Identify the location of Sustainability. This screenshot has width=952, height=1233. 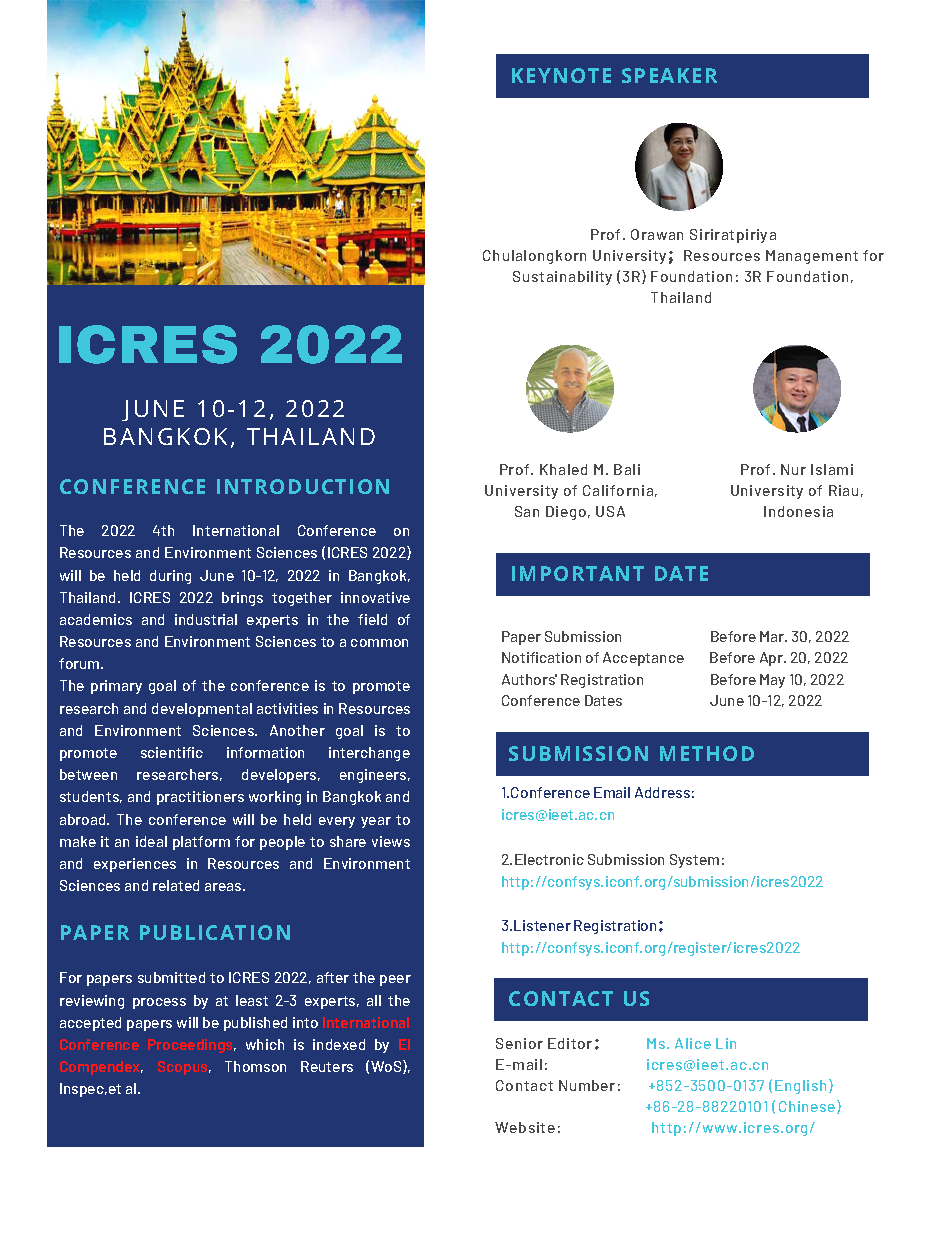
(562, 278).
